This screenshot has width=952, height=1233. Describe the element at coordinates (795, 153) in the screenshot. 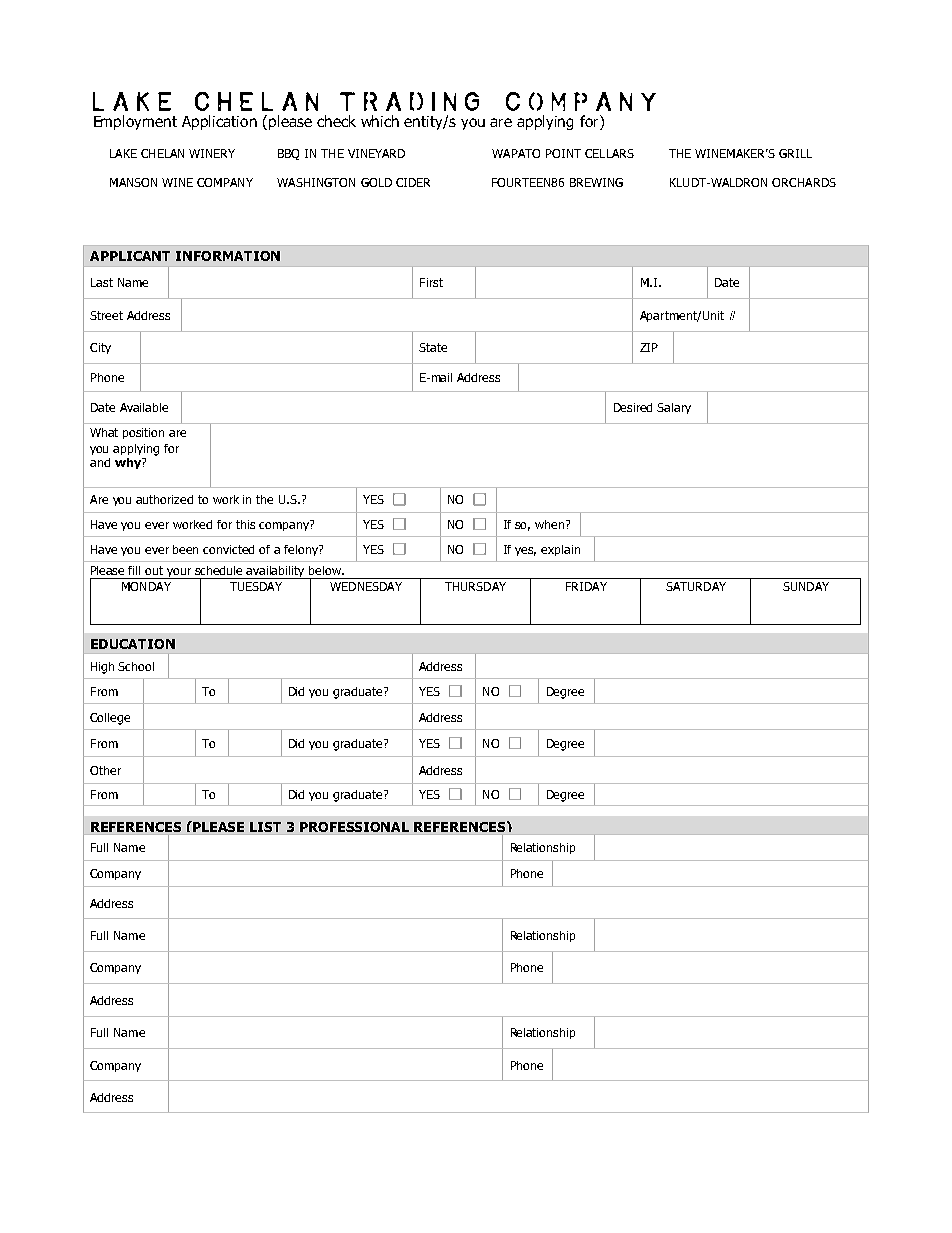

I see `GRILL` at that location.
